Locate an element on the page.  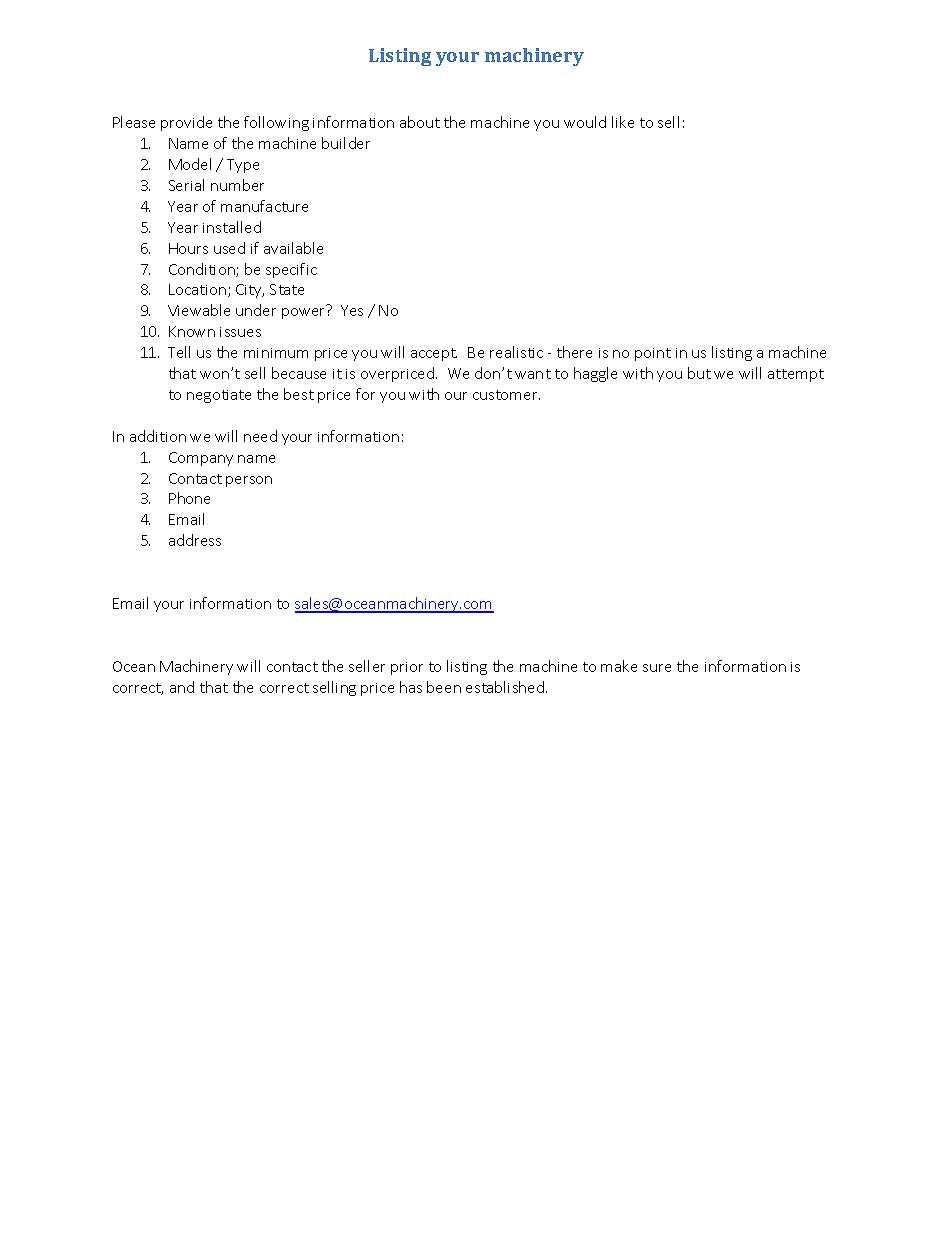
and is located at coordinates (182, 687).
